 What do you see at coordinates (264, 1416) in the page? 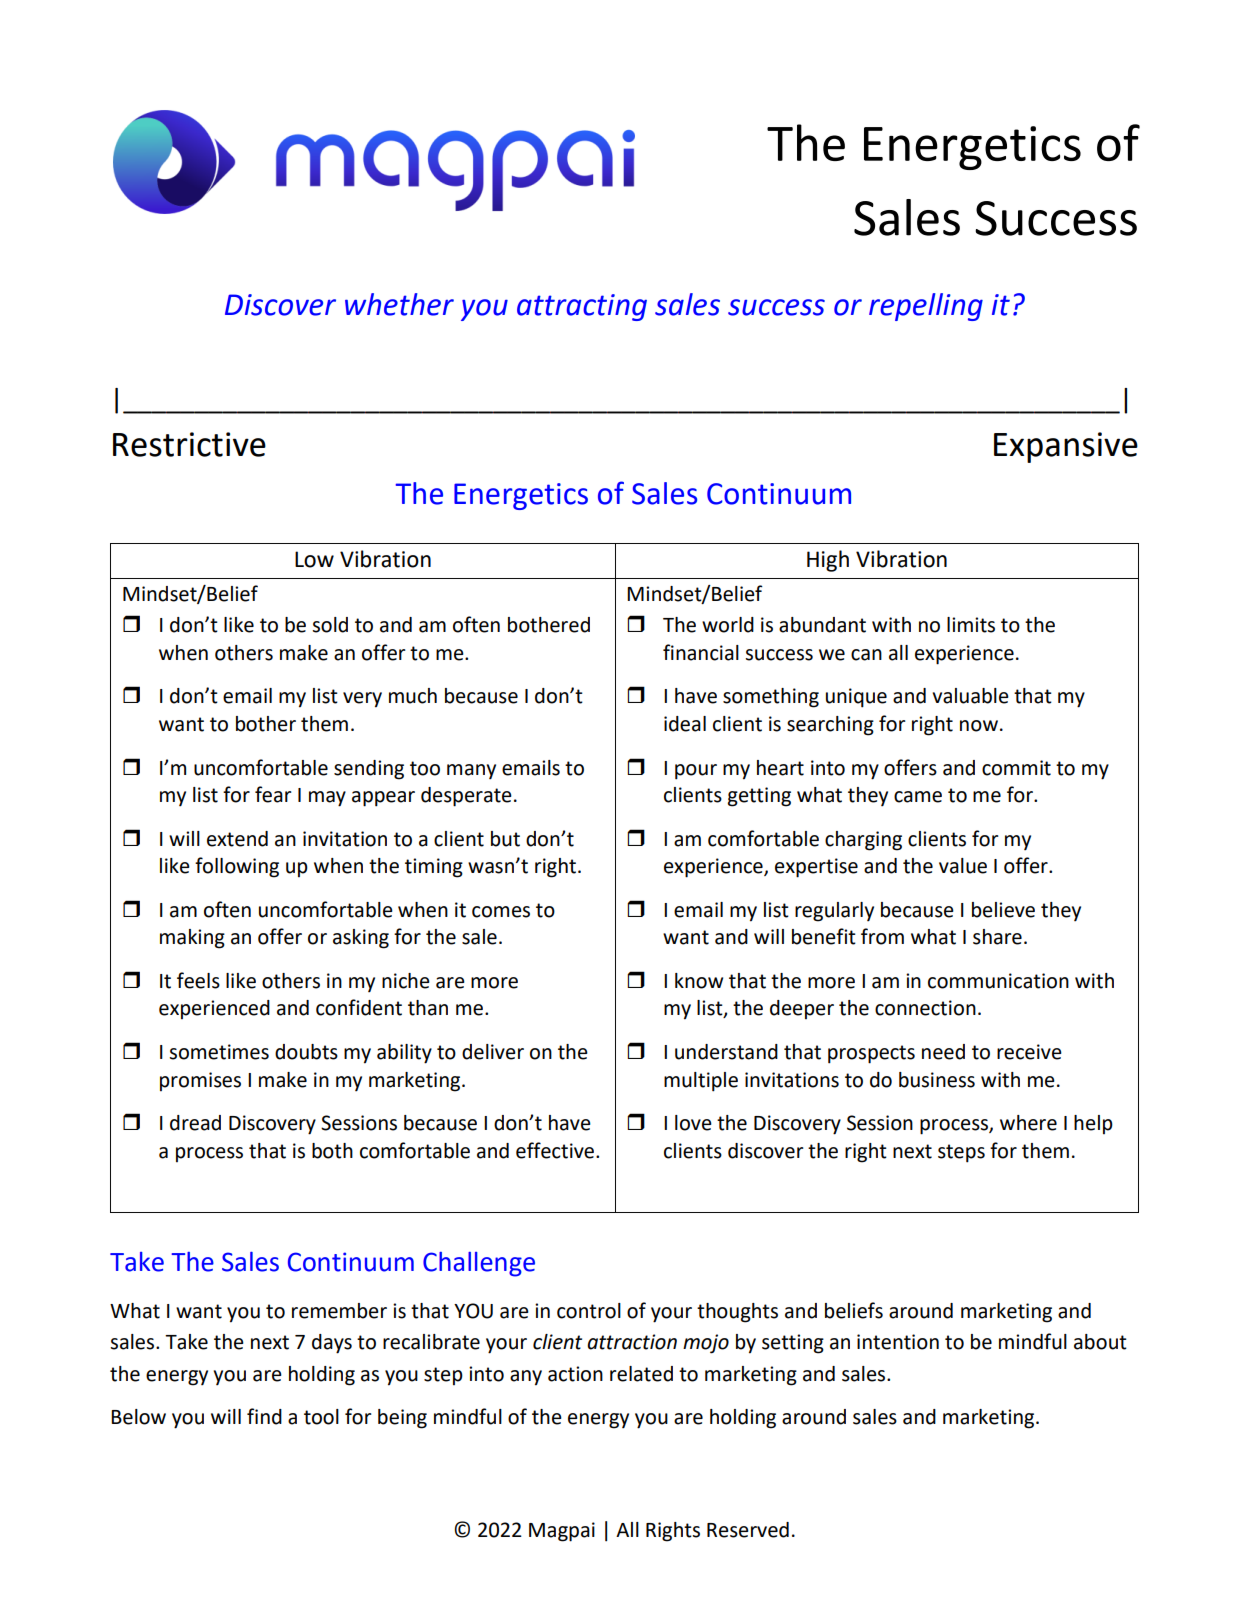
I see `find` at bounding box center [264, 1416].
